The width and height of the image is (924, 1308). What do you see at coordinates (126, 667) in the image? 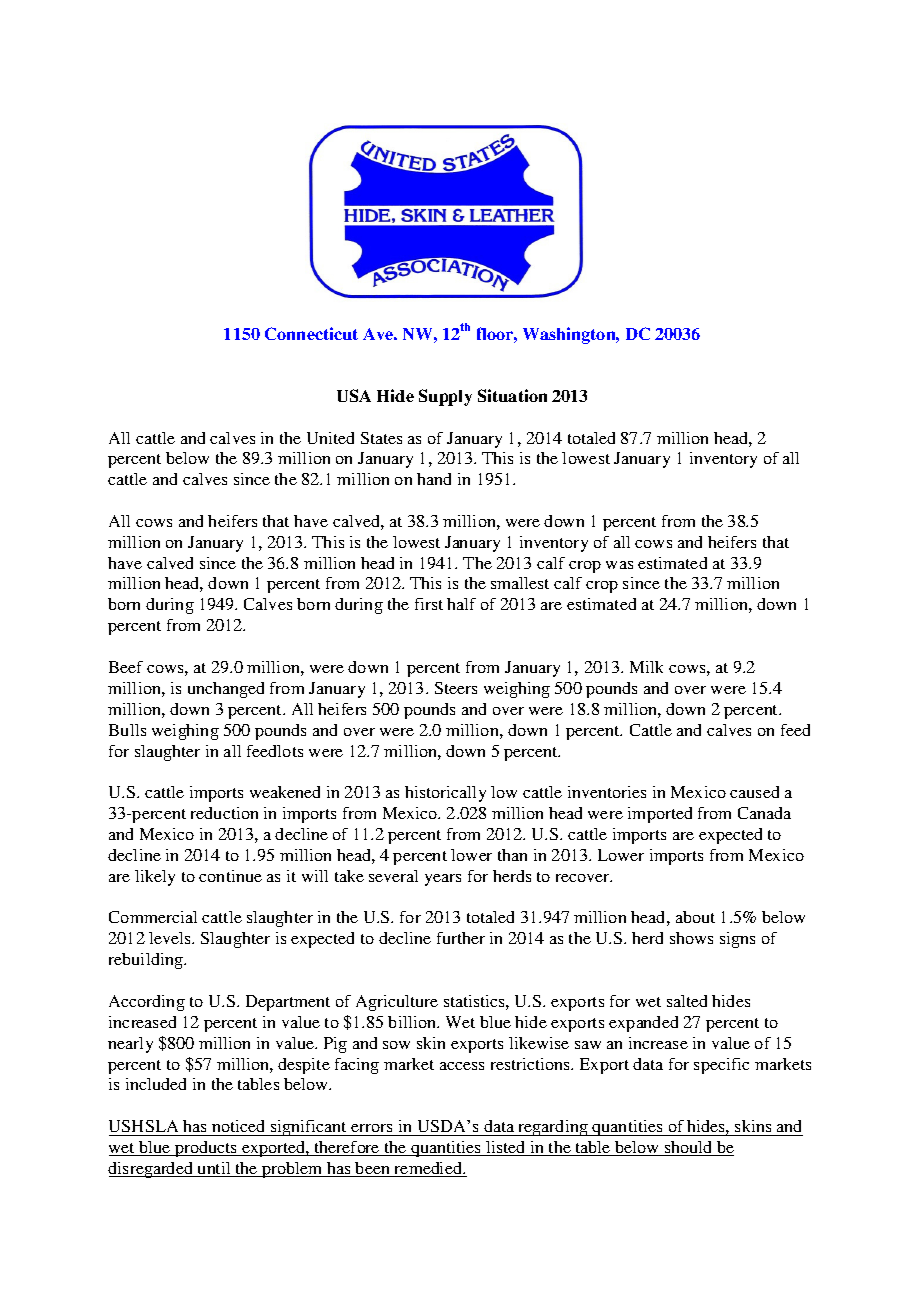
I see `Beef` at bounding box center [126, 667].
